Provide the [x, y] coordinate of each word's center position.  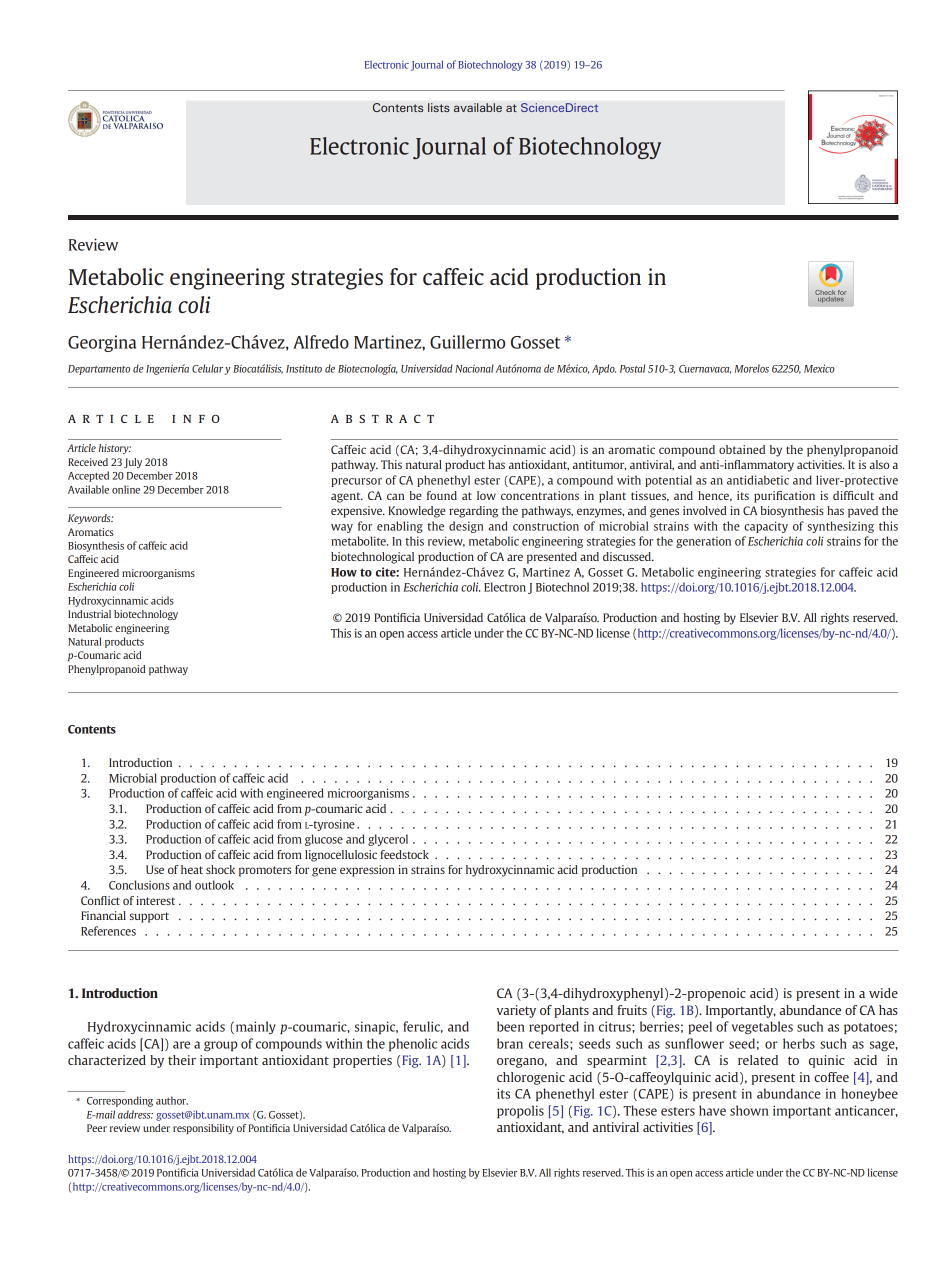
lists [439, 107]
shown [749, 1110]
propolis [520, 1111]
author [172, 1100]
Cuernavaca [705, 369]
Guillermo [467, 342]
